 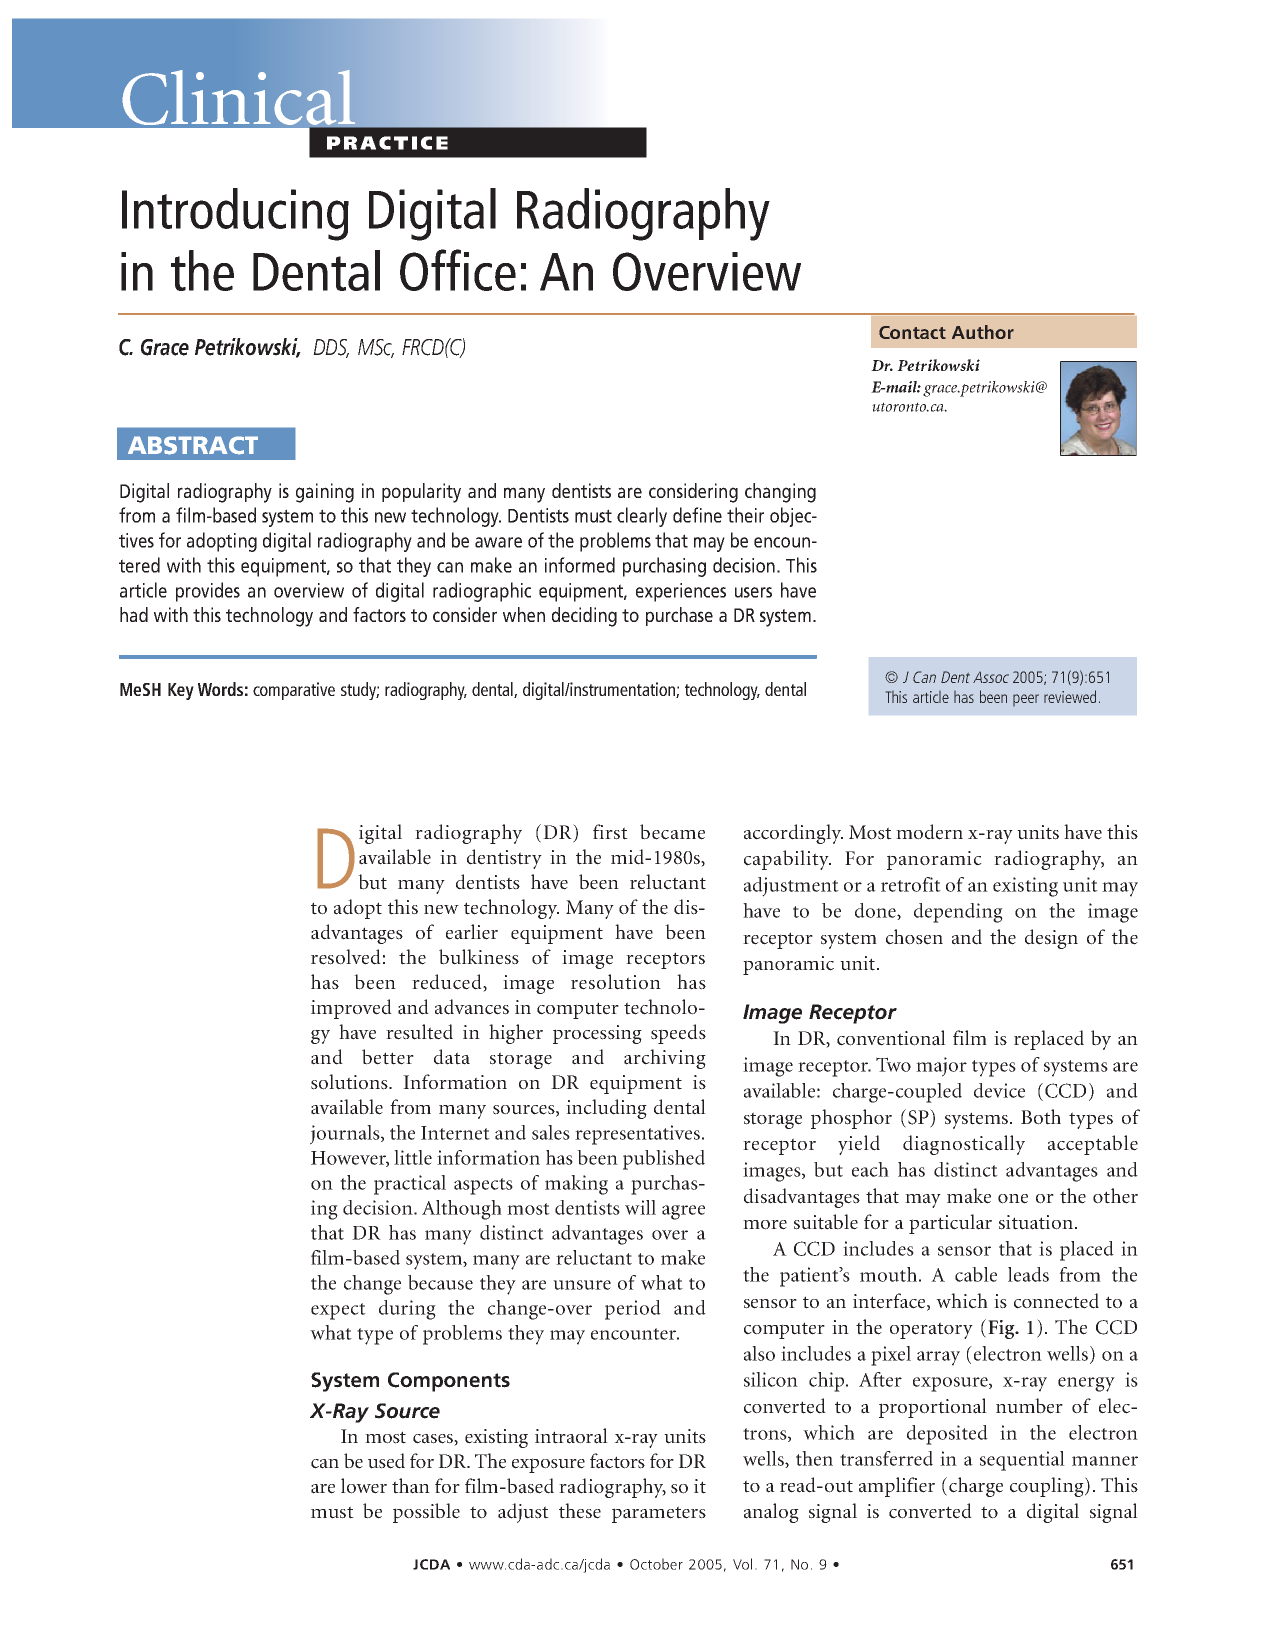 I want to click on modern, so click(x=929, y=832).
